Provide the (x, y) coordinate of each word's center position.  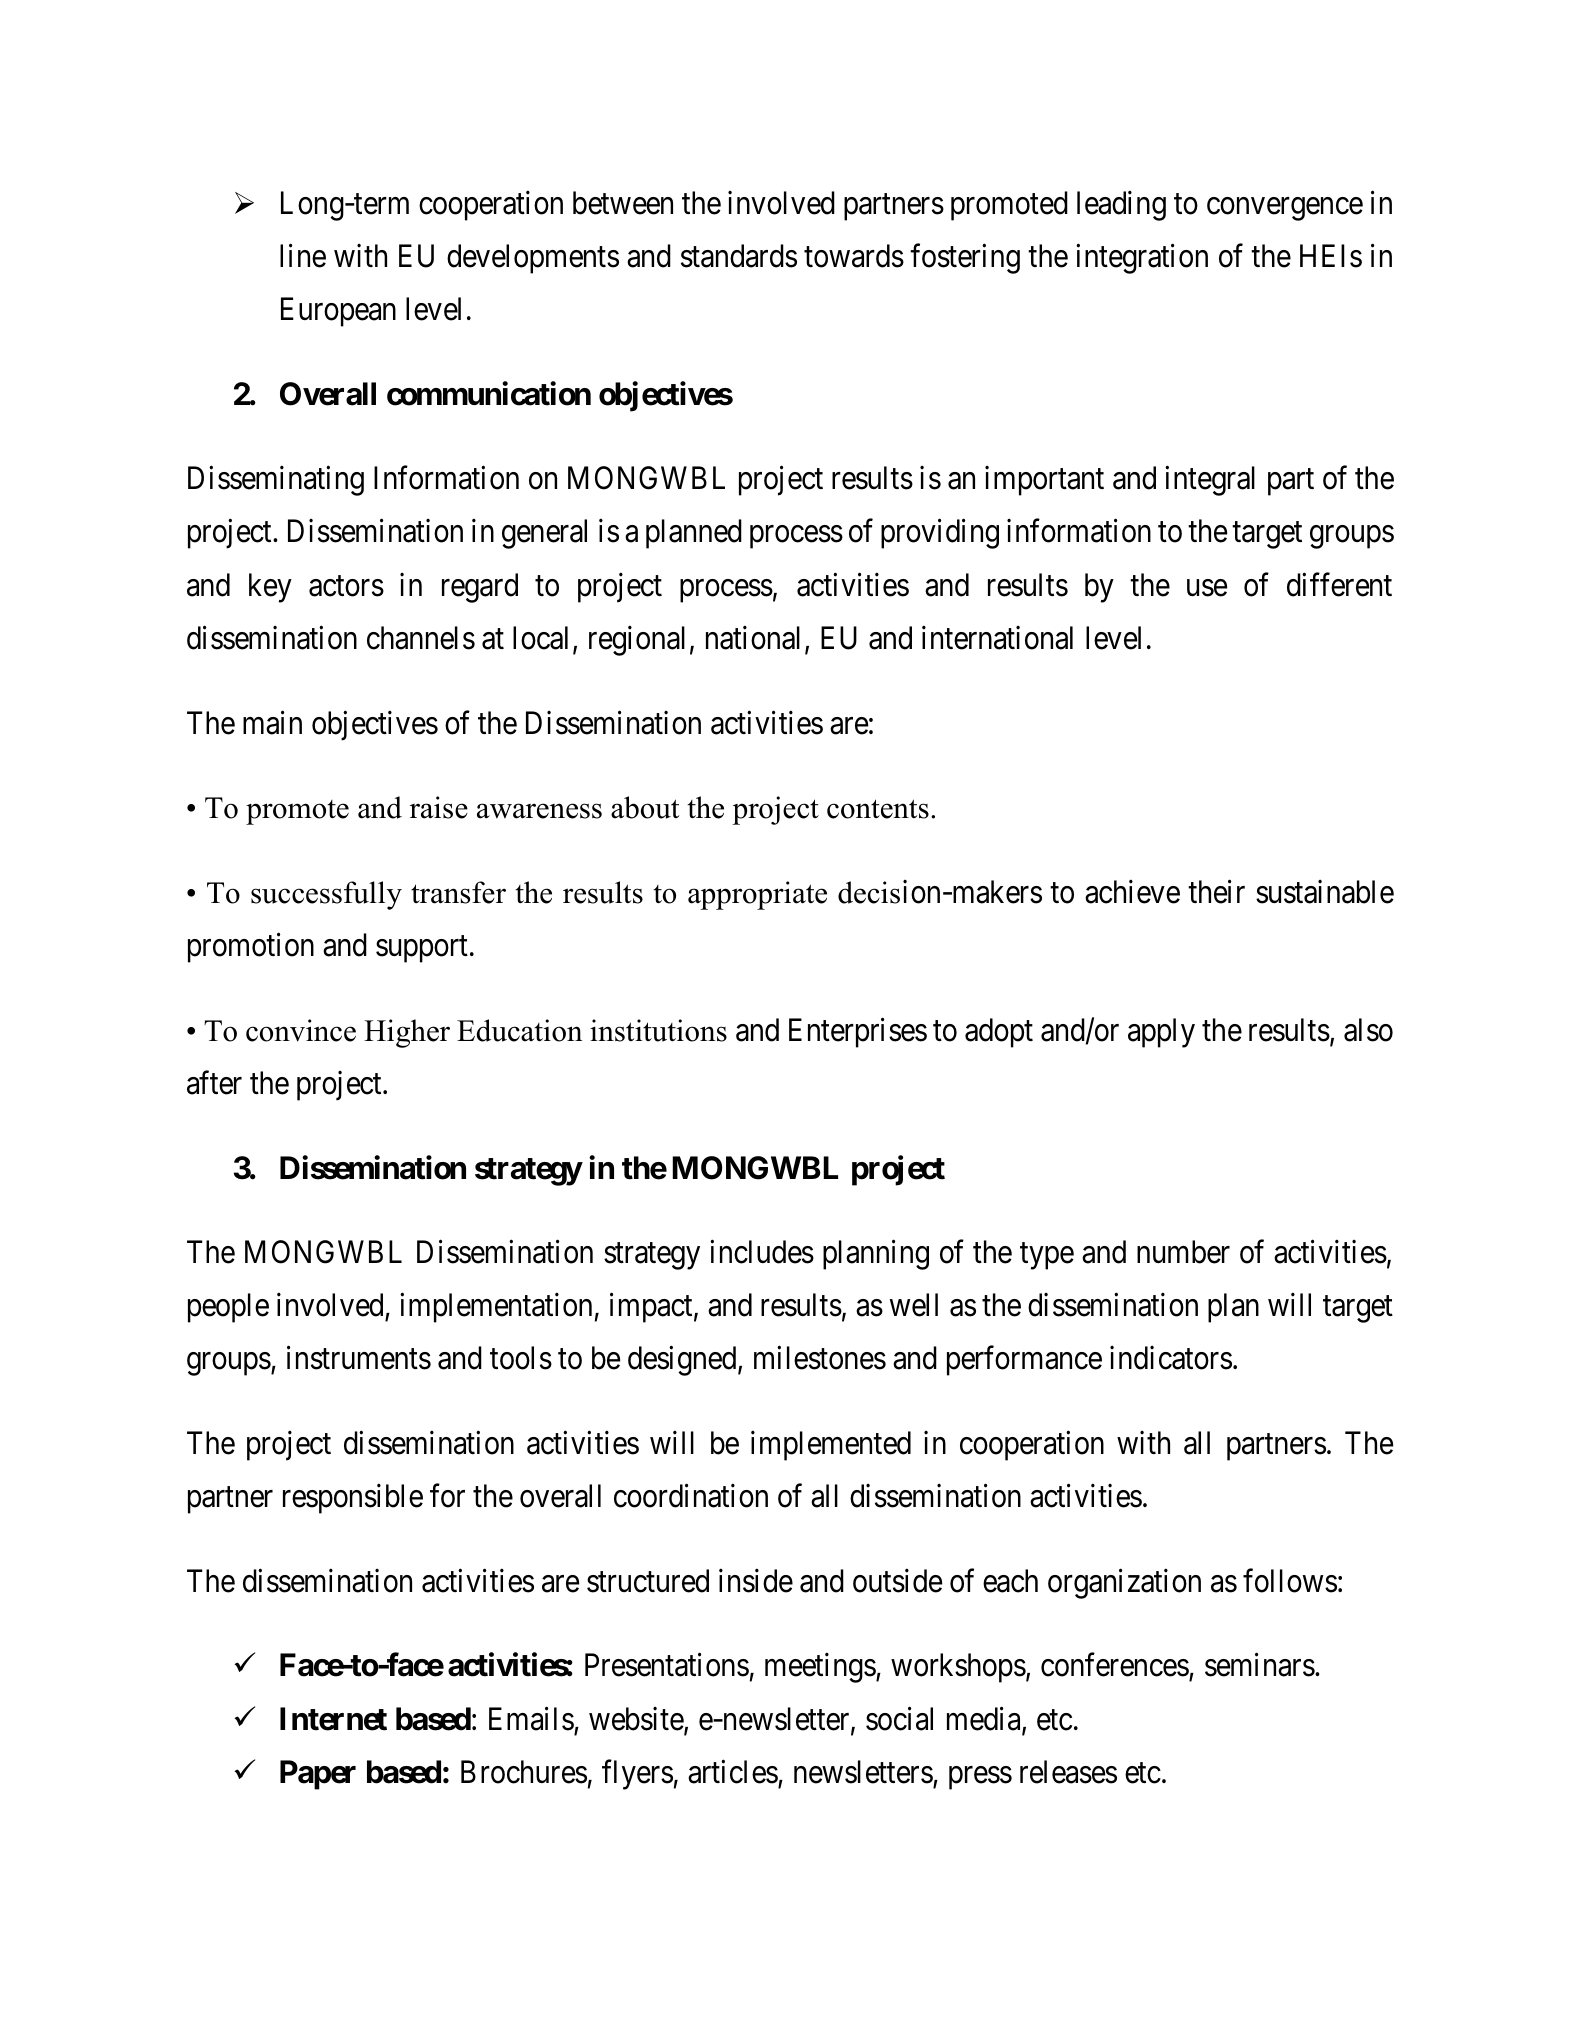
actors (346, 586)
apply (1161, 1033)
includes (762, 1252)
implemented (831, 1446)
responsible (353, 1499)
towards (854, 256)
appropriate (757, 895)
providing (940, 534)
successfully (326, 895)
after (214, 1083)
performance (1024, 1361)
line (303, 256)
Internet (333, 1719)
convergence (1285, 209)
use (1207, 588)
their (1216, 892)
